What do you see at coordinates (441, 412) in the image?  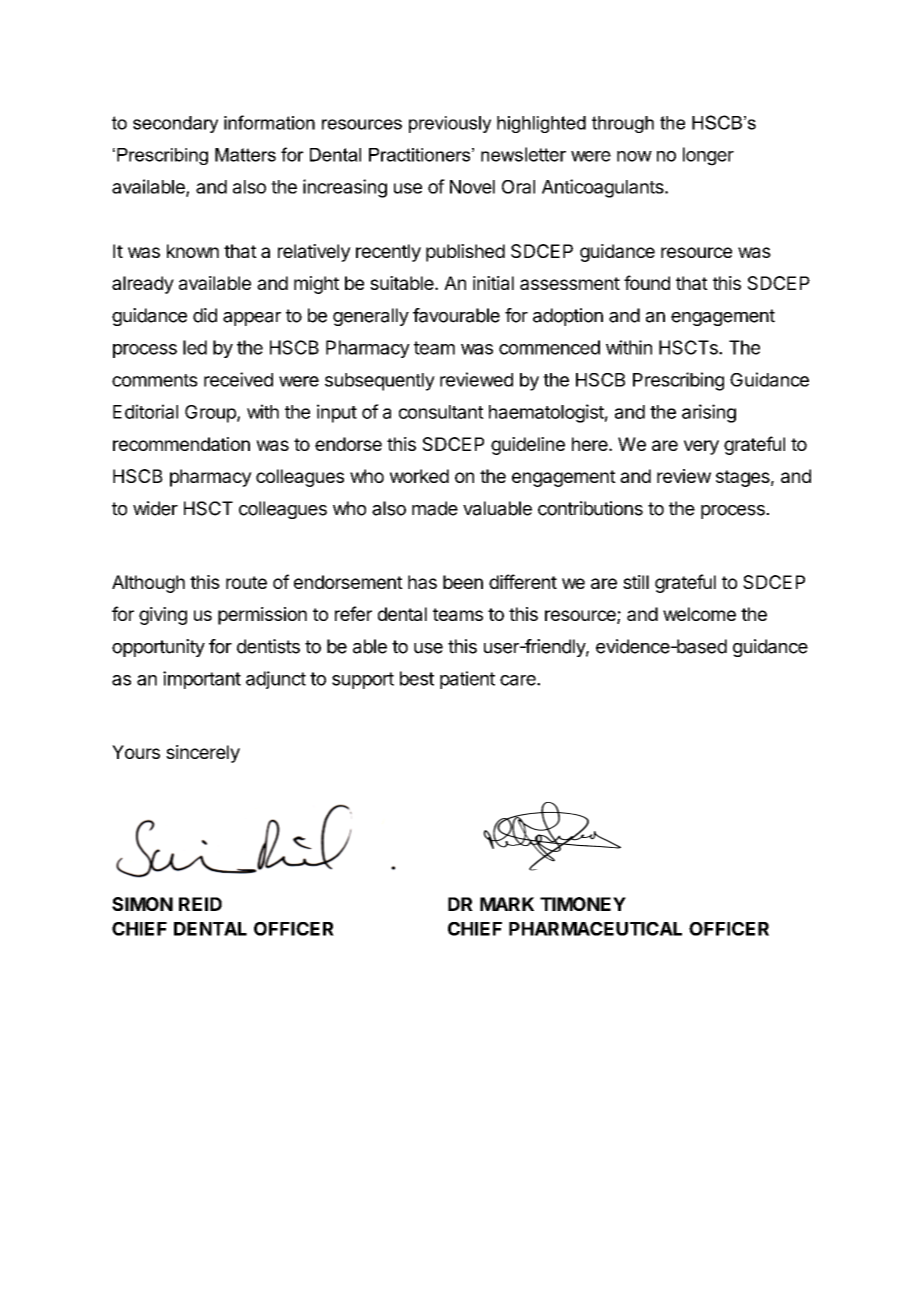 I see `consultant` at bounding box center [441, 412].
